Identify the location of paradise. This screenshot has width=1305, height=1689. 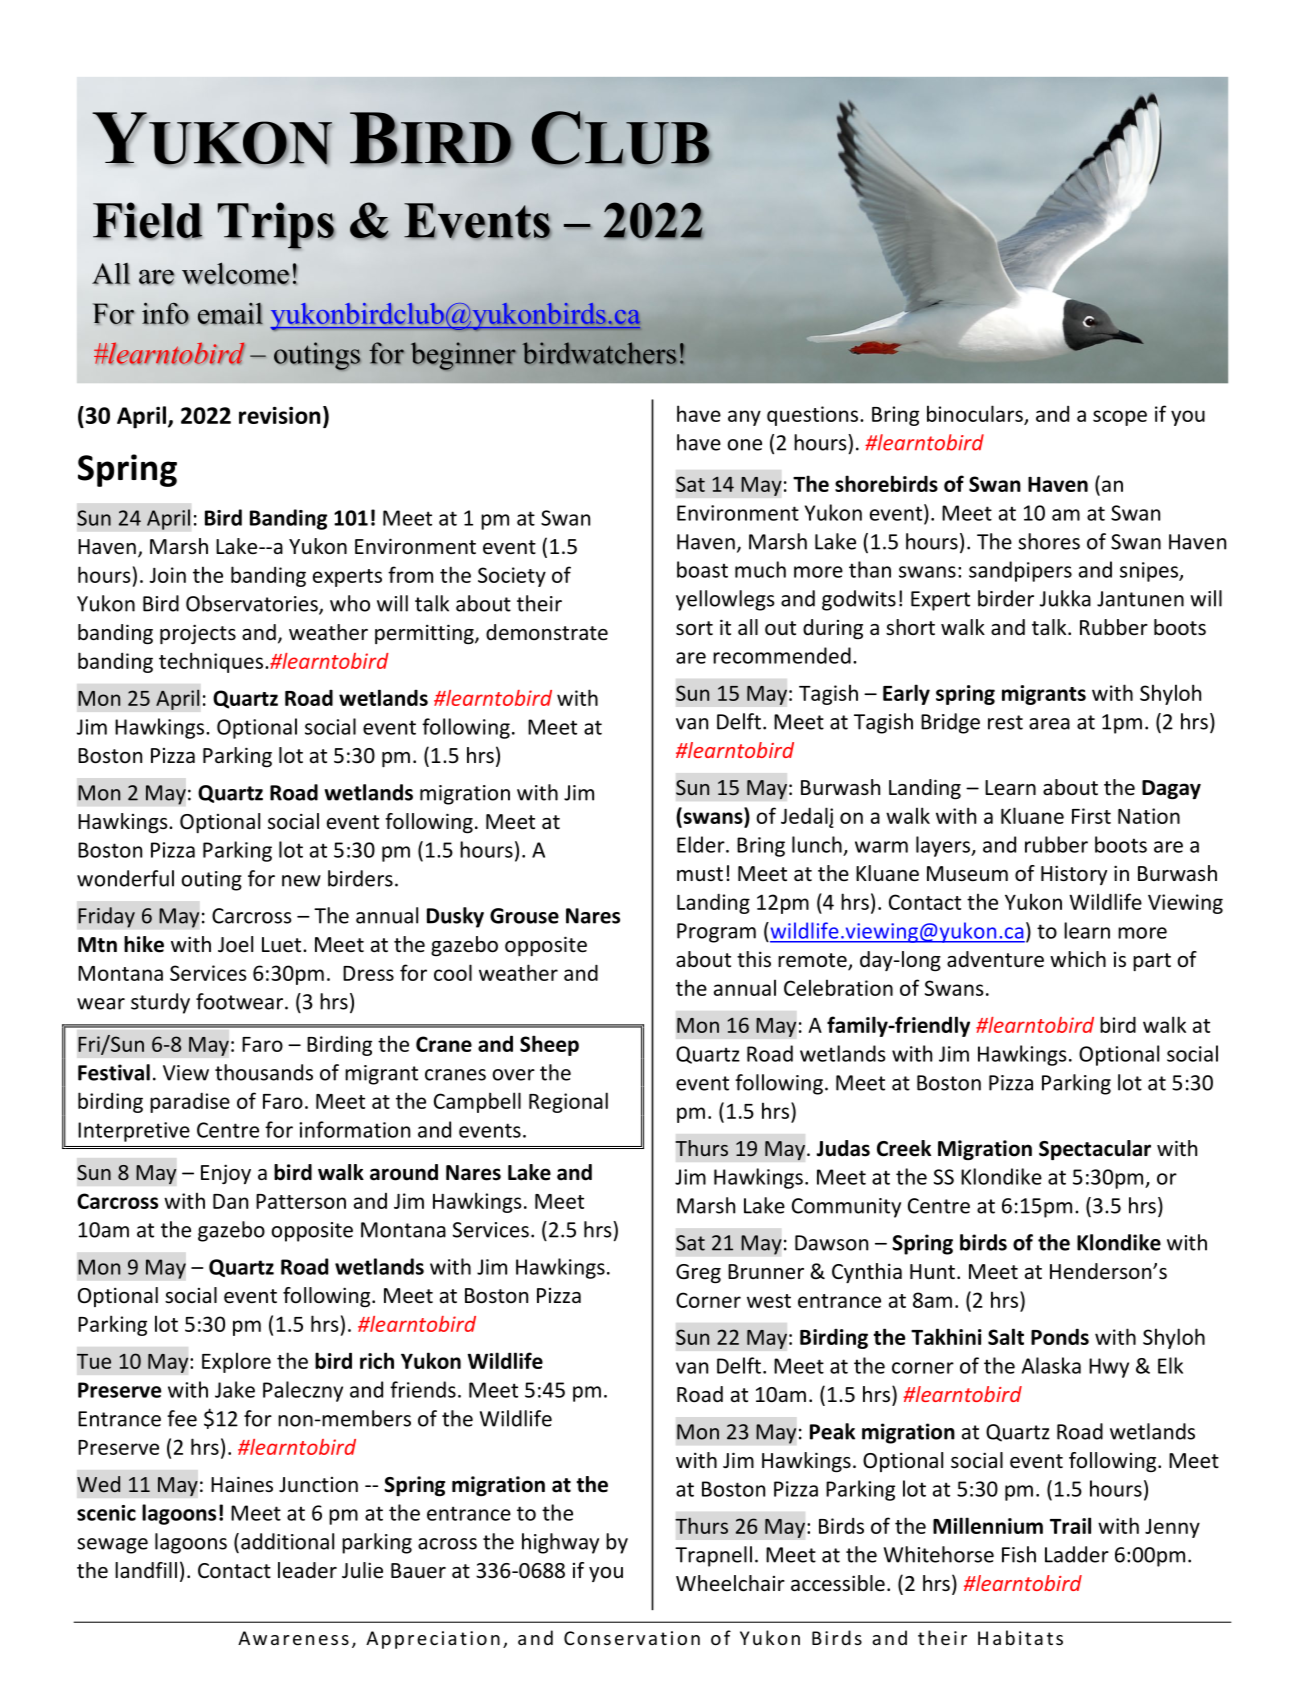
(190, 1102).
